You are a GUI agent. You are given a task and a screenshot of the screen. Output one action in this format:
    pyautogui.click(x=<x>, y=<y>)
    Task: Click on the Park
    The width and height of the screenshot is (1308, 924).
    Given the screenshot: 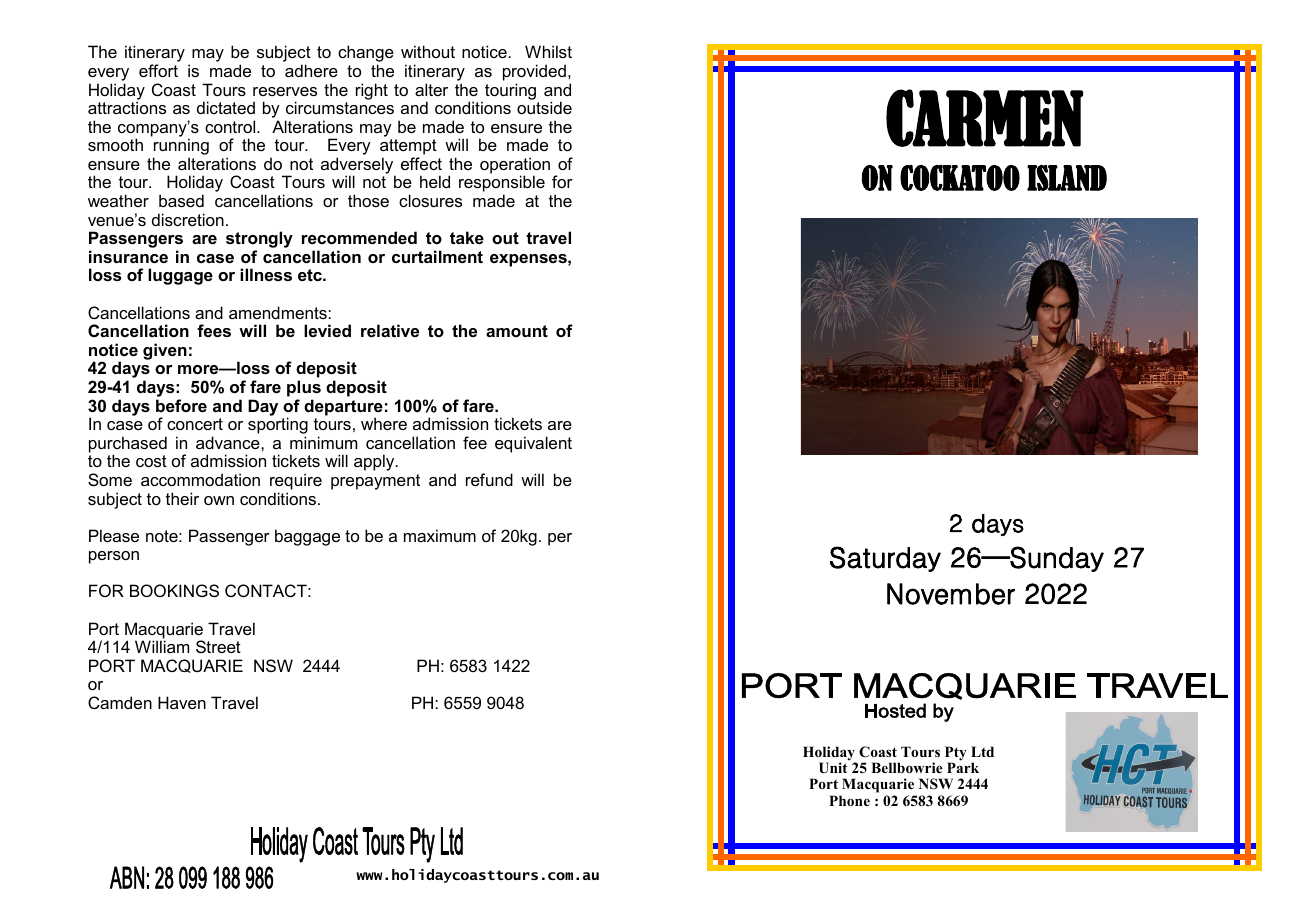 What is the action you would take?
    pyautogui.click(x=963, y=767)
